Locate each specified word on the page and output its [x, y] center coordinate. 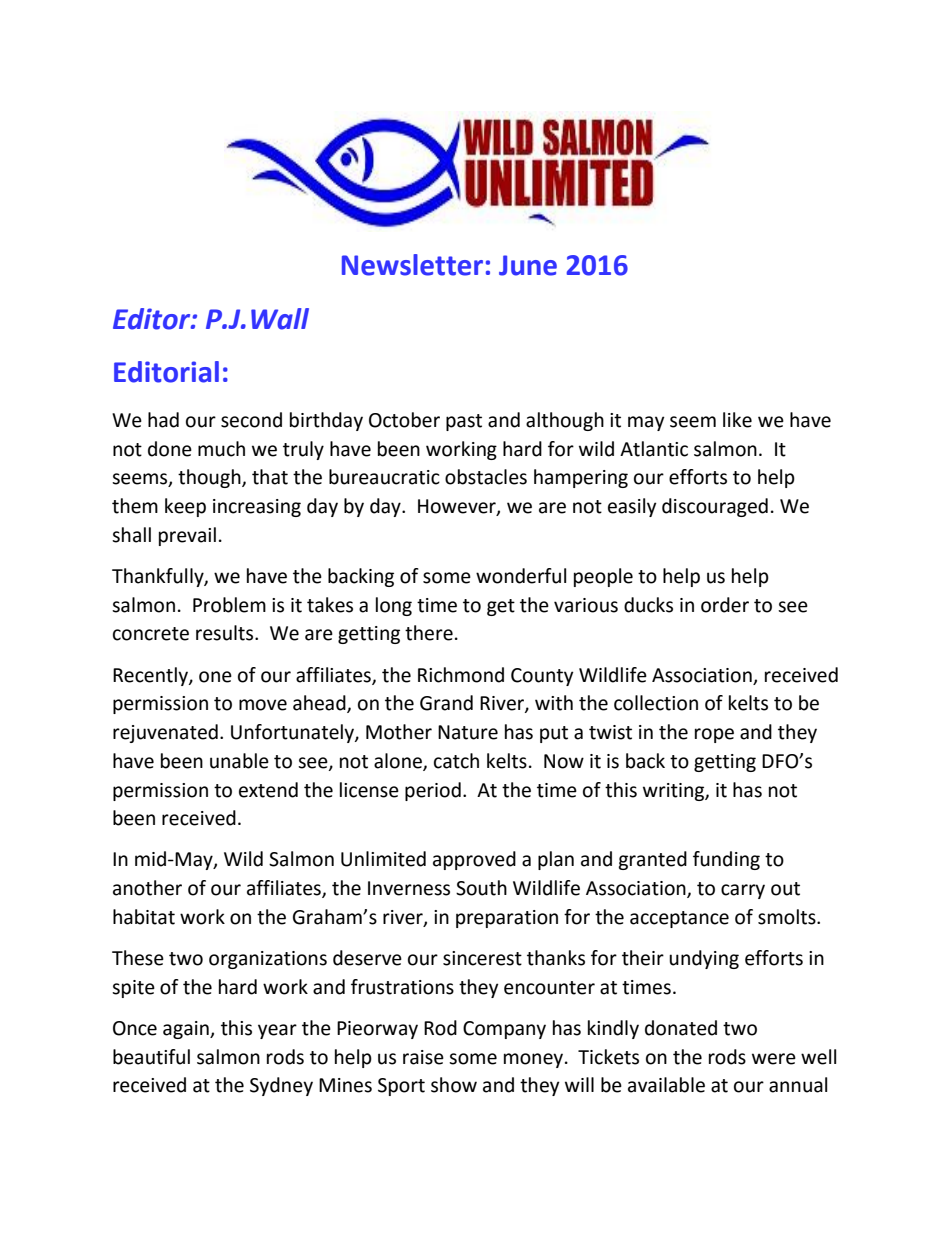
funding [726, 860]
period [433, 791]
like [737, 420]
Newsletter [412, 265]
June [528, 265]
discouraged [715, 507]
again [187, 1030]
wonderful [521, 576]
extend [268, 790]
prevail [187, 536]
